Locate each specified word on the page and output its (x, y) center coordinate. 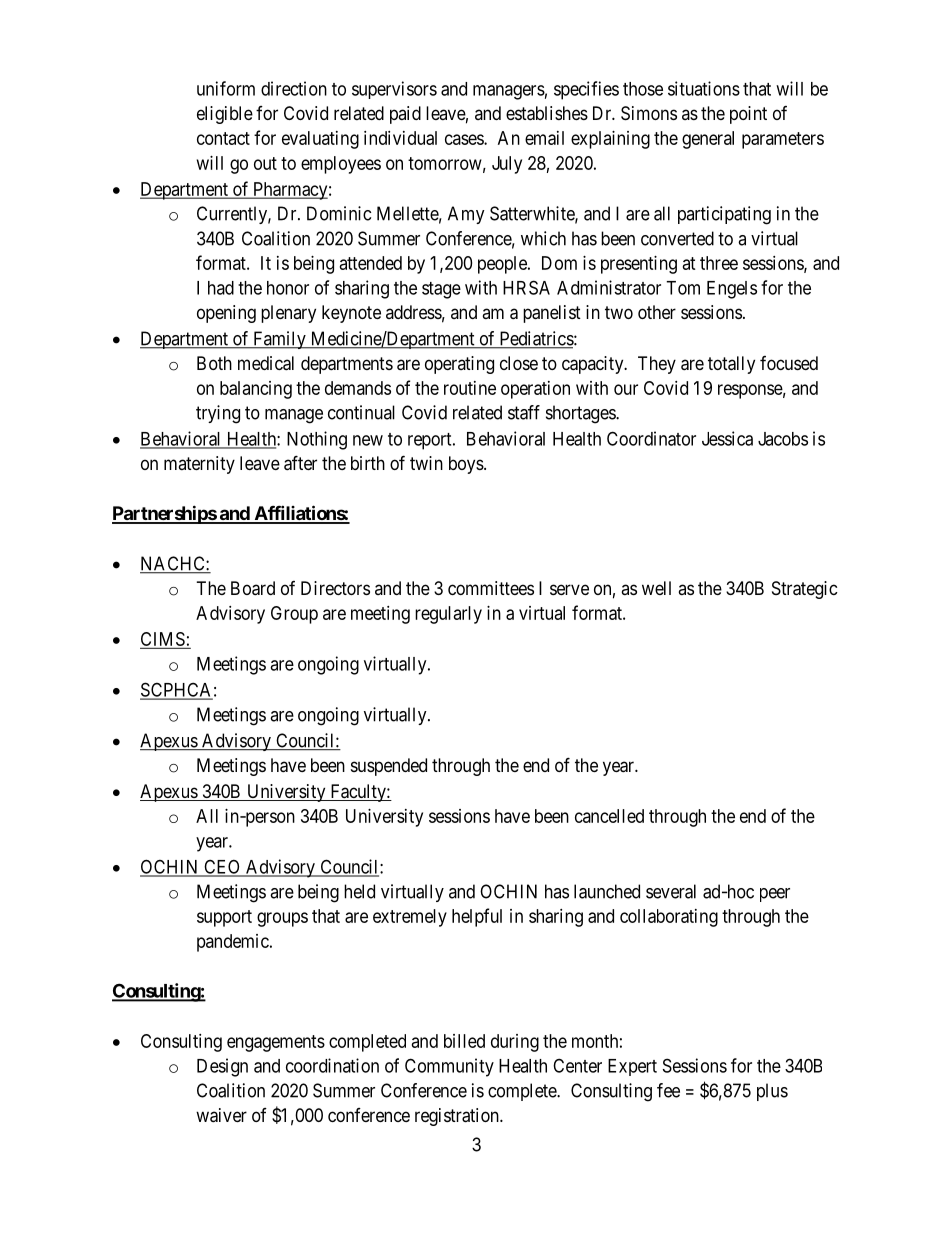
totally (731, 365)
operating (459, 365)
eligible (225, 115)
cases (465, 139)
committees (491, 588)
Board (253, 588)
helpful (477, 917)
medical (266, 363)
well (656, 588)
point (748, 115)
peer (775, 895)
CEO (222, 867)
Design (222, 1067)
